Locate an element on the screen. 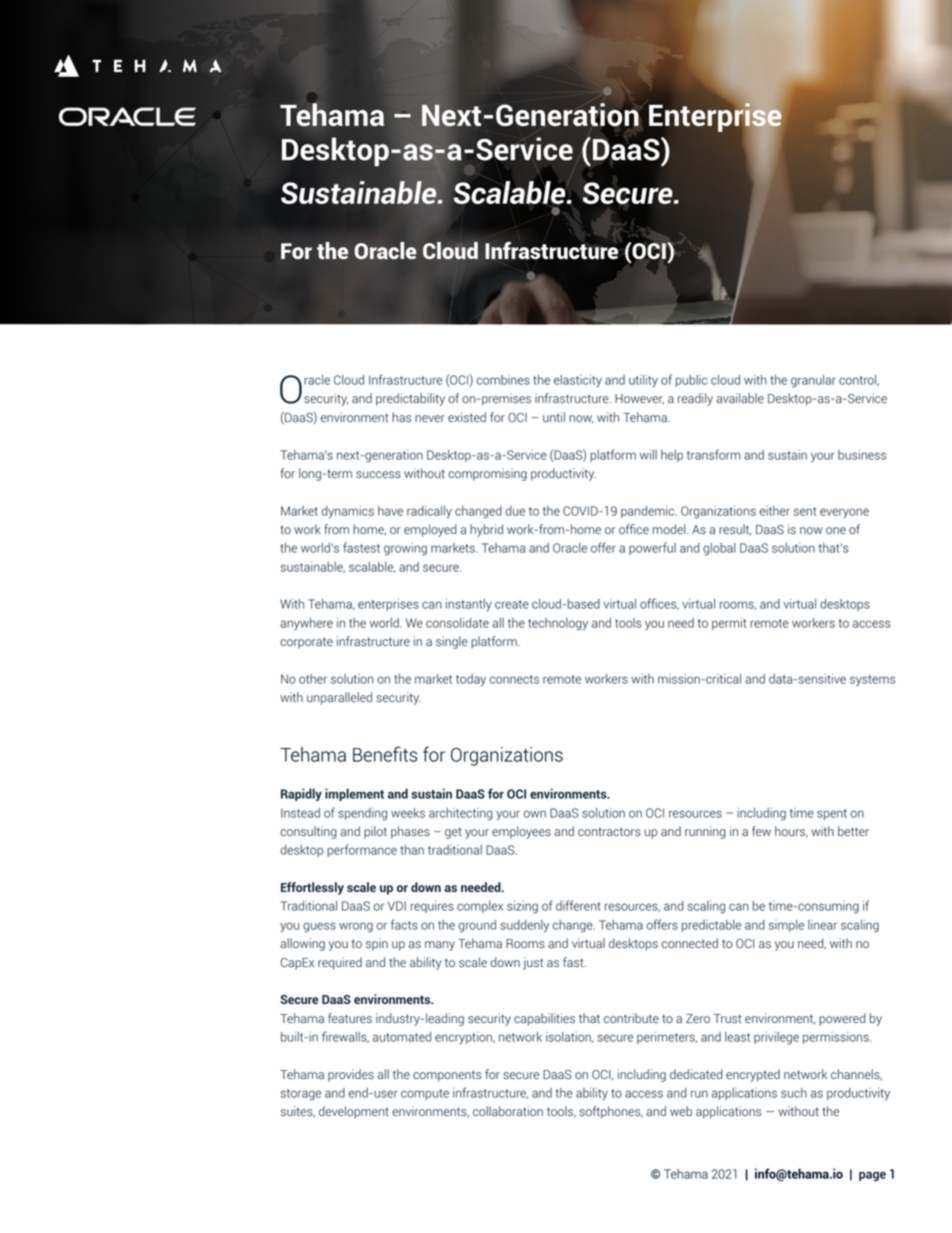 The height and width of the screenshot is (1233, 952). granular is located at coordinates (813, 381).
